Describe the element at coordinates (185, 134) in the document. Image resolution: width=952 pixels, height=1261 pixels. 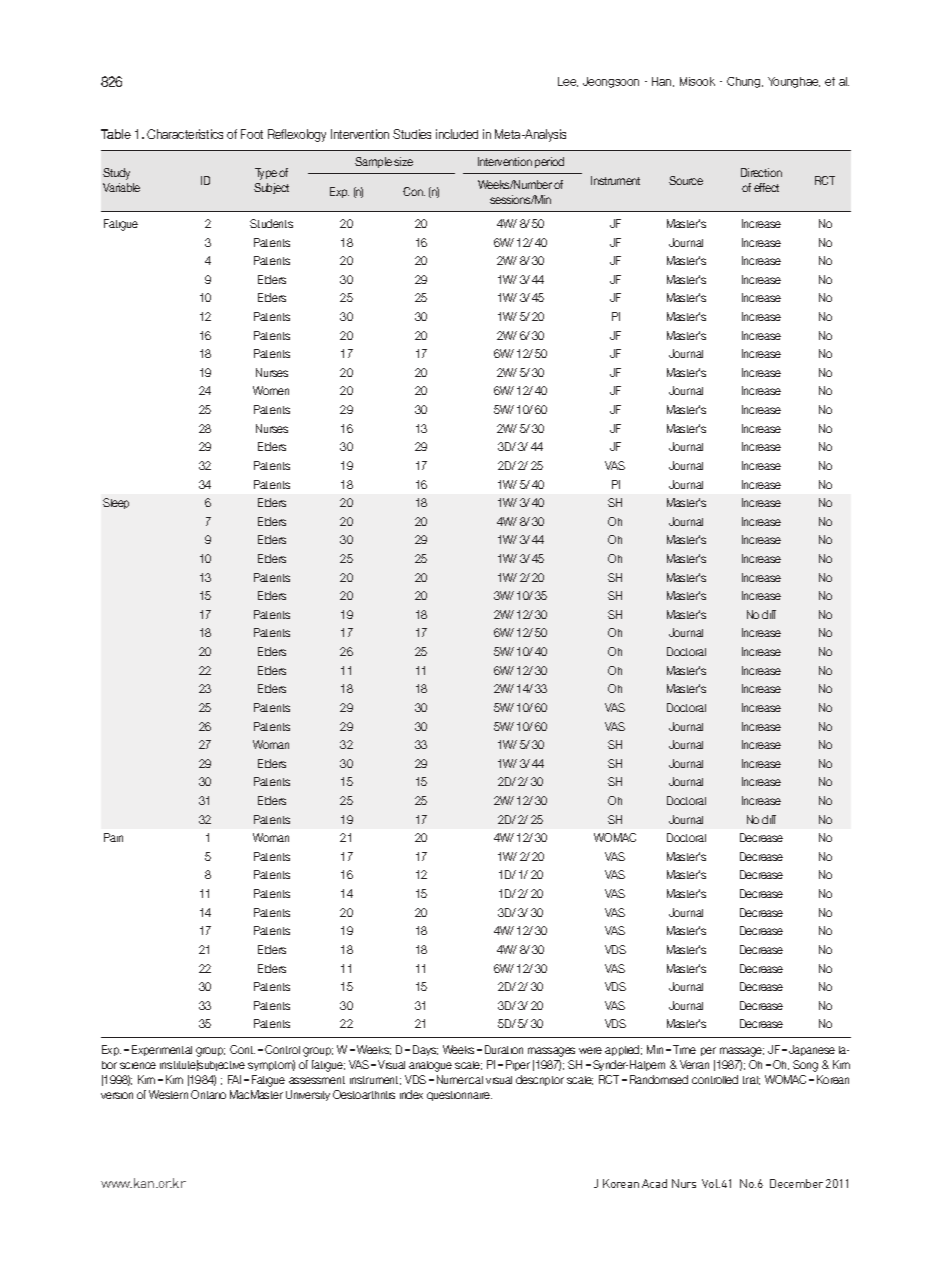
I see `Characteristics` at that location.
